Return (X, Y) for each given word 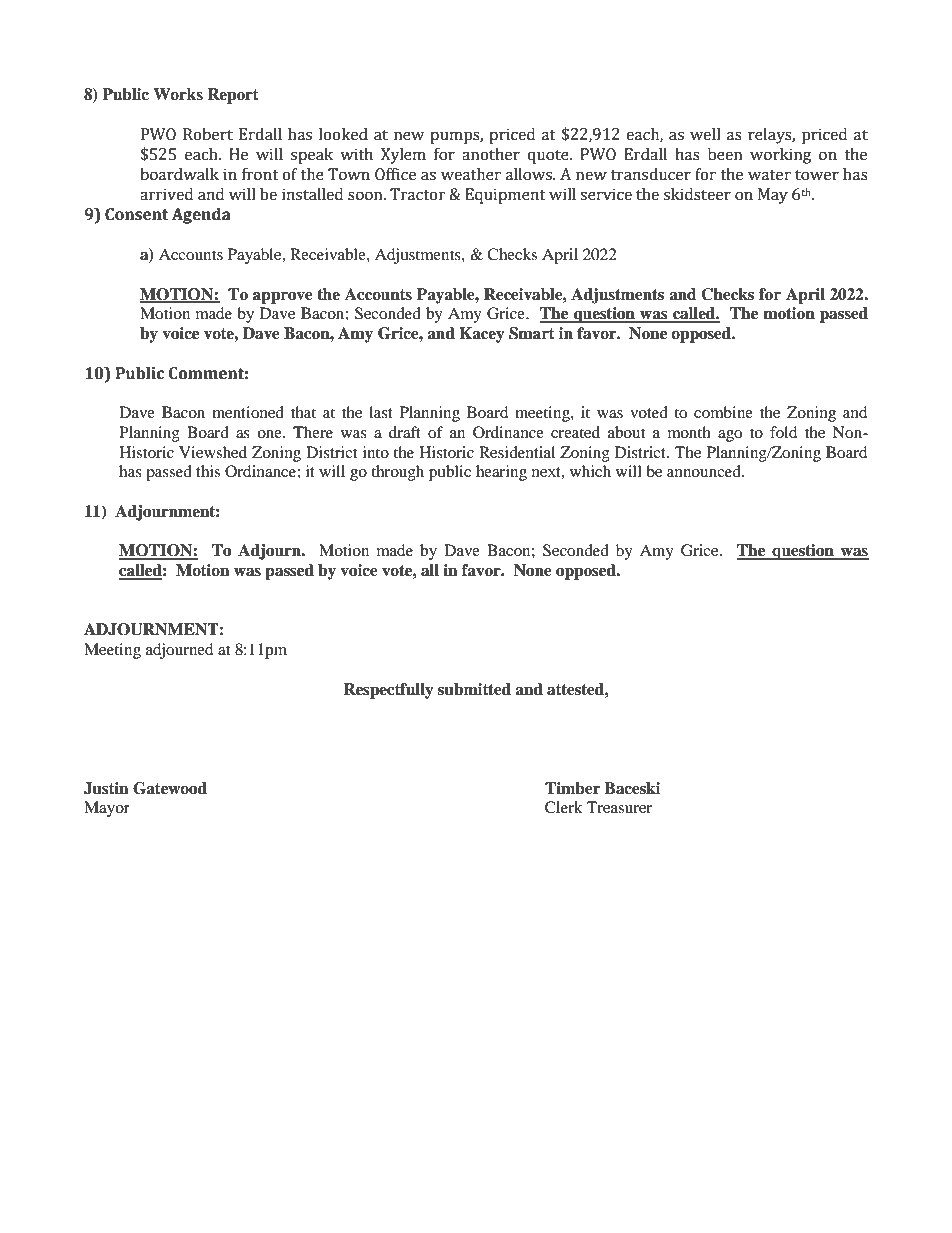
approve (283, 298)
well (705, 134)
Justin (106, 788)
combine (723, 412)
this (208, 471)
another (491, 154)
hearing (501, 473)
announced (705, 471)
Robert (208, 134)
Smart (532, 333)
